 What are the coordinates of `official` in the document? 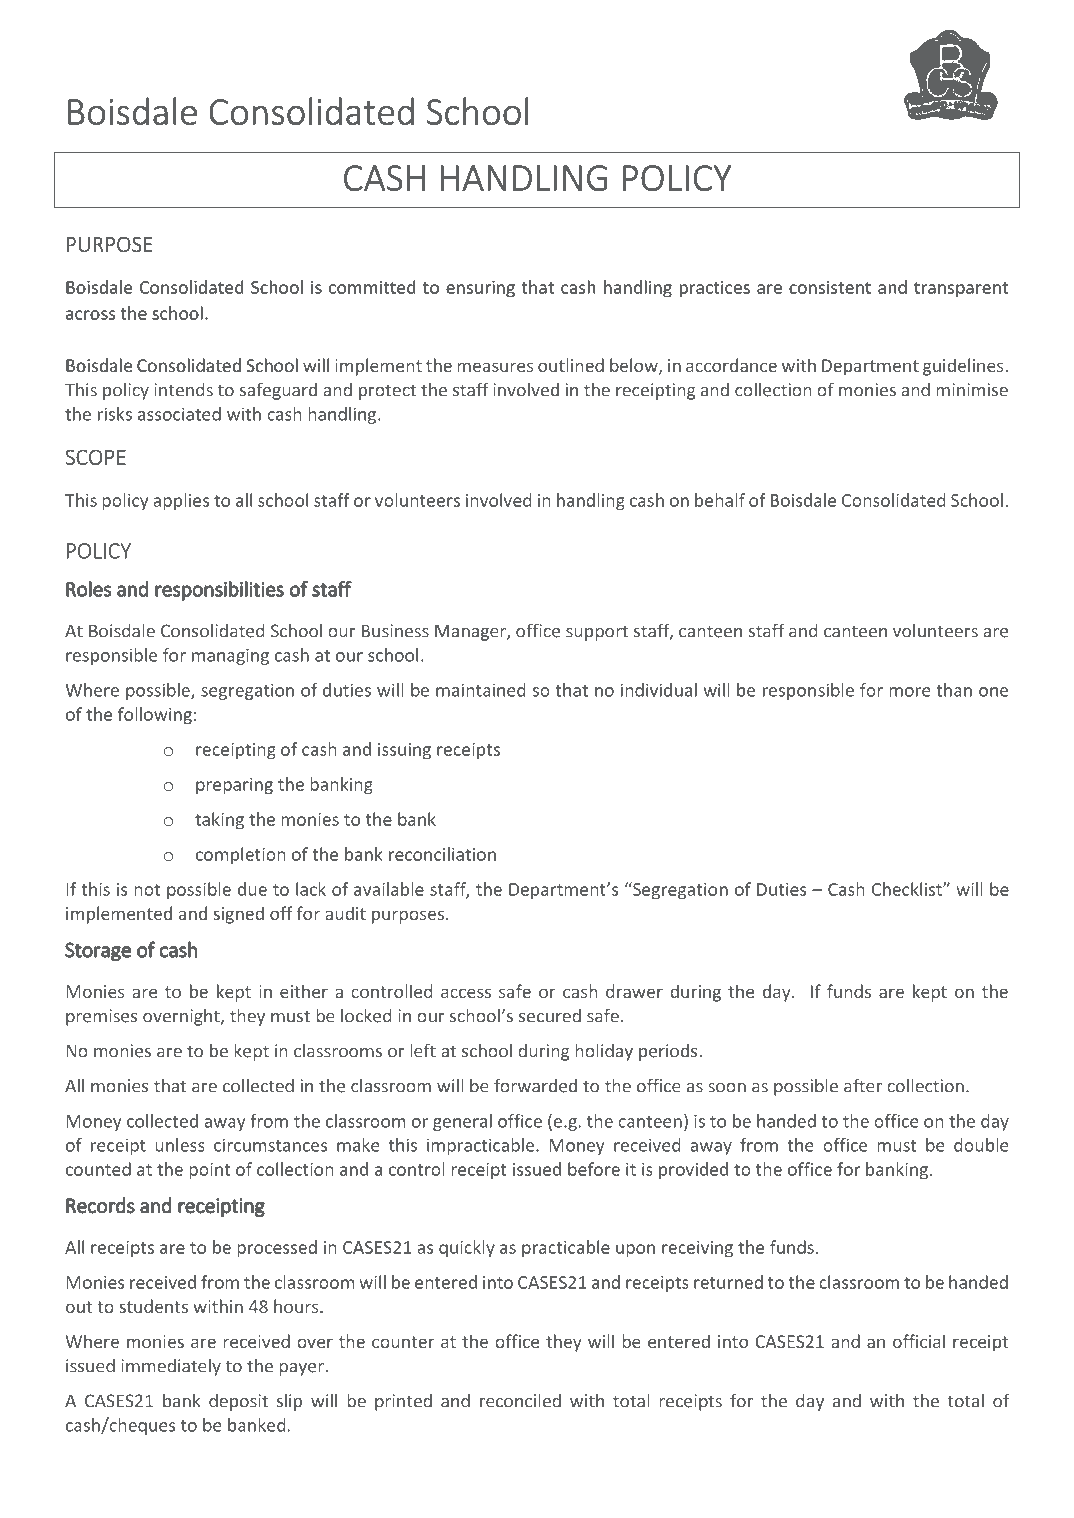 It's located at (919, 1341).
